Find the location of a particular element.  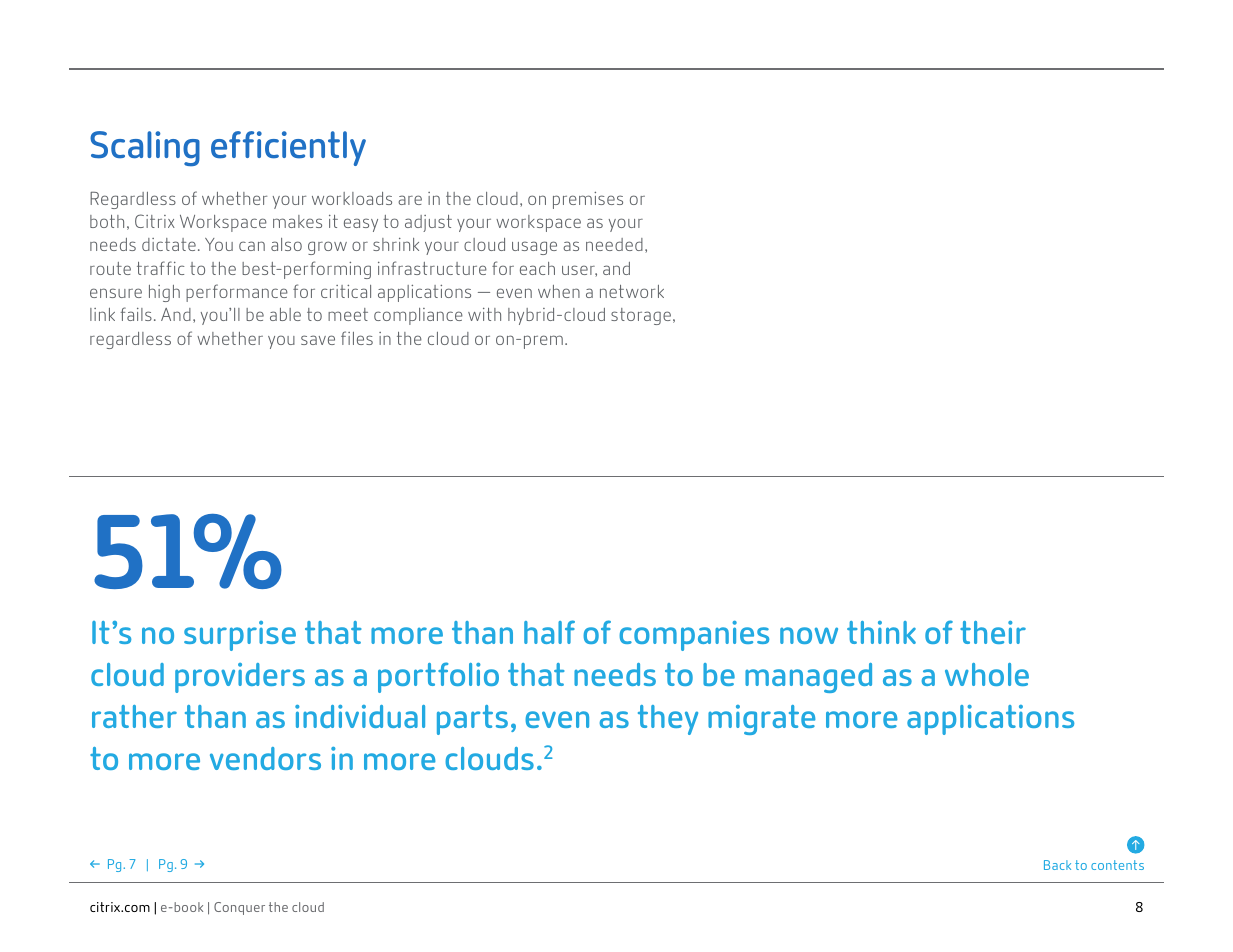

providers is located at coordinates (240, 678).
